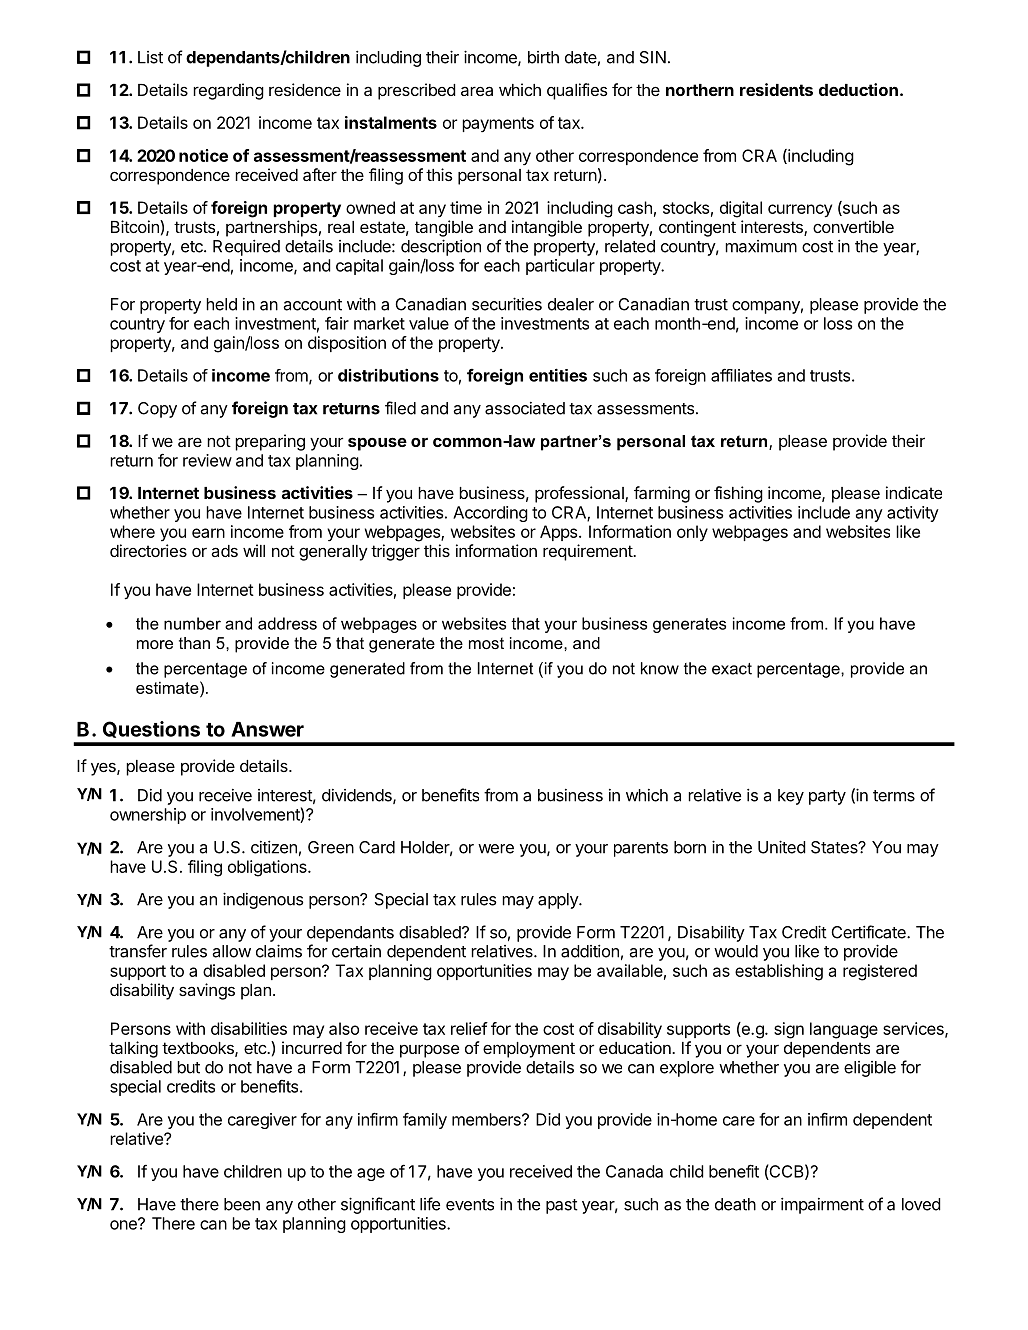  What do you see at coordinates (558, 375) in the image?
I see `entities` at bounding box center [558, 375].
